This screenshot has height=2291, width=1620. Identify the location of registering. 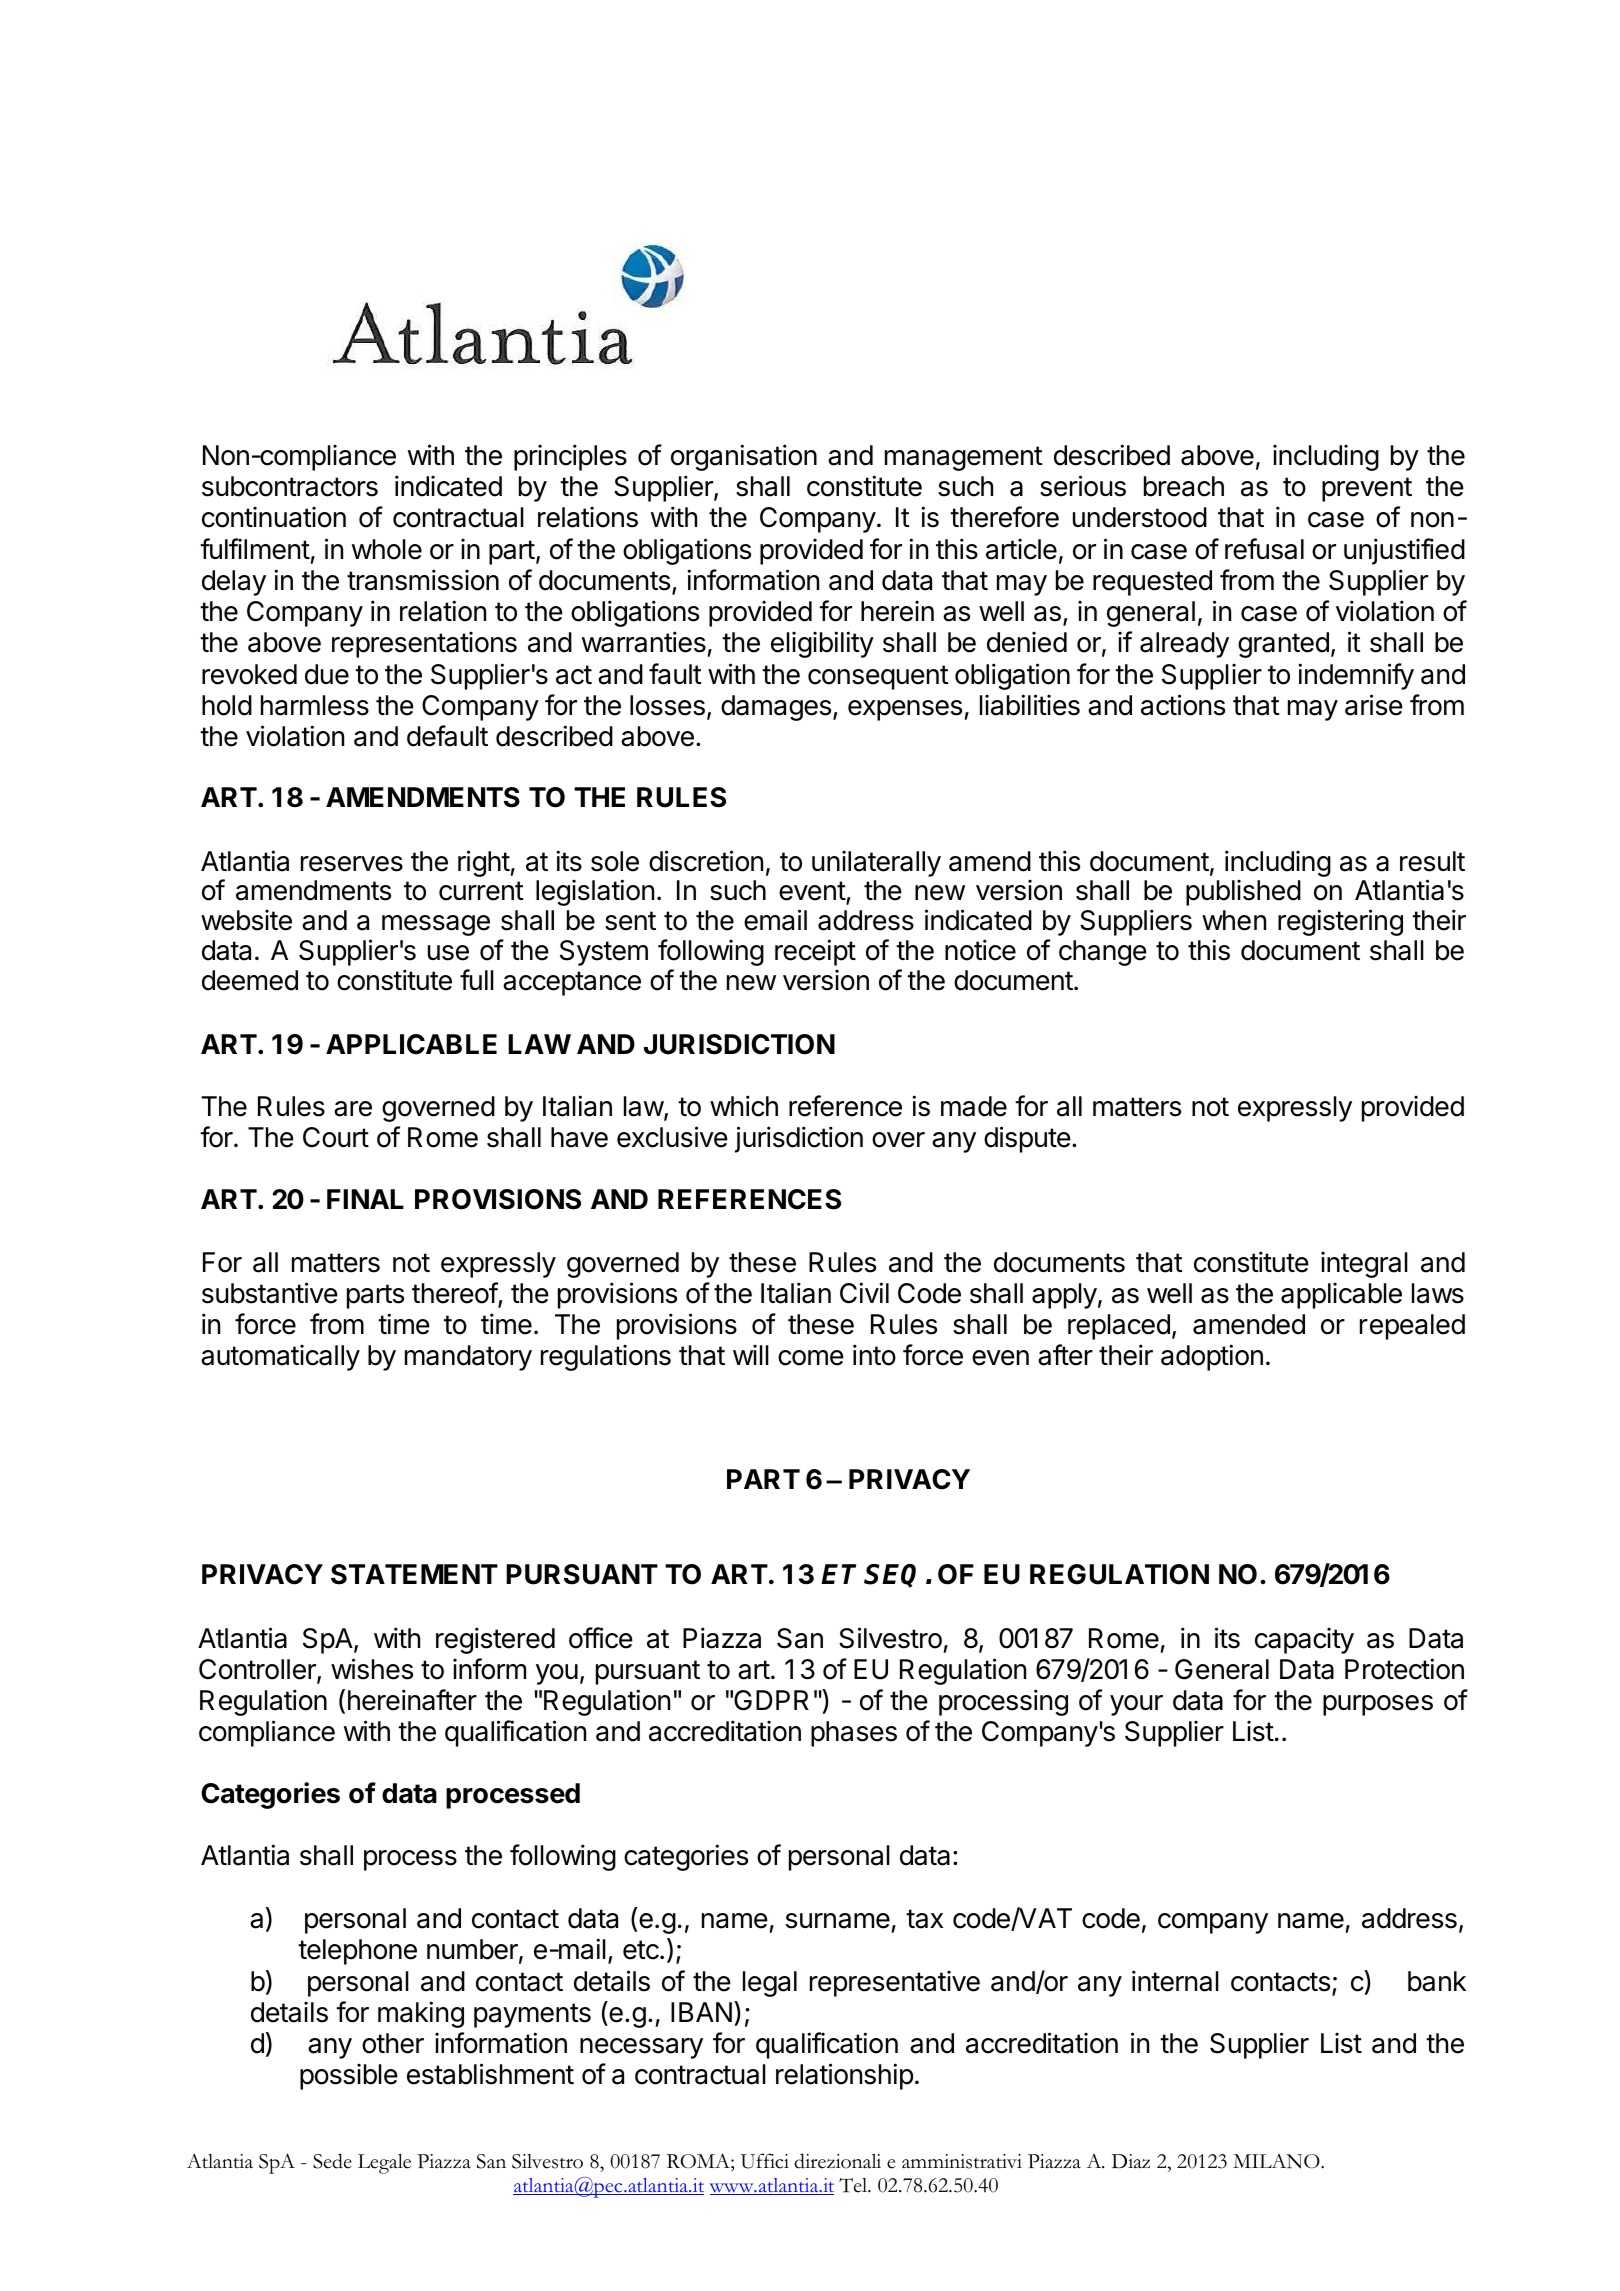
(1340, 922).
